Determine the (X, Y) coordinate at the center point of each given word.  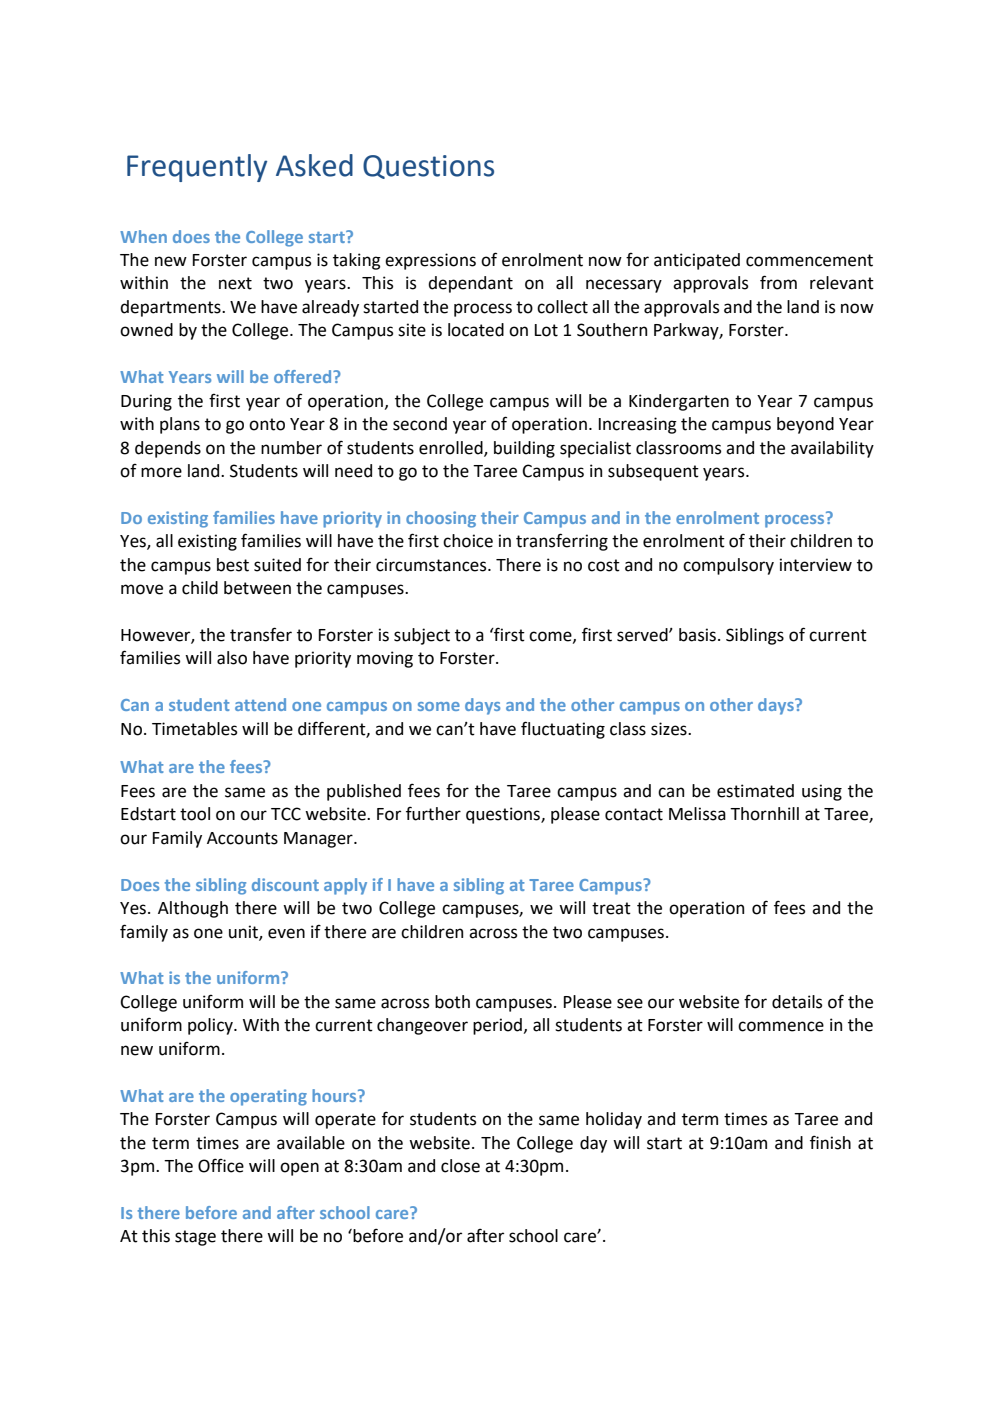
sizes (670, 729)
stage (195, 1238)
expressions (430, 261)
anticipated (697, 261)
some (439, 706)
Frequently (197, 168)
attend (260, 704)
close (460, 1166)
